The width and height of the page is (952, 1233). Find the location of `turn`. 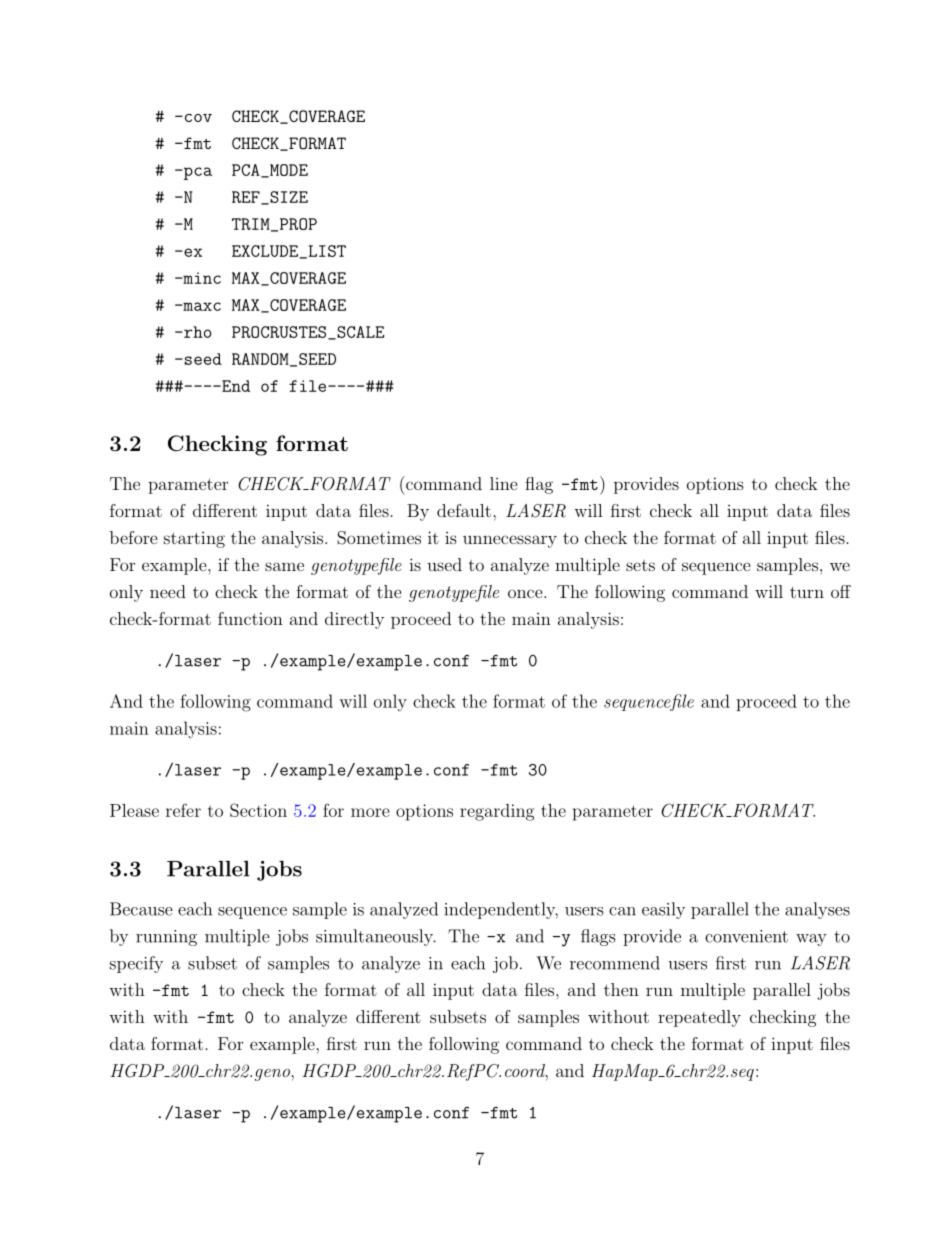

turn is located at coordinates (807, 592).
